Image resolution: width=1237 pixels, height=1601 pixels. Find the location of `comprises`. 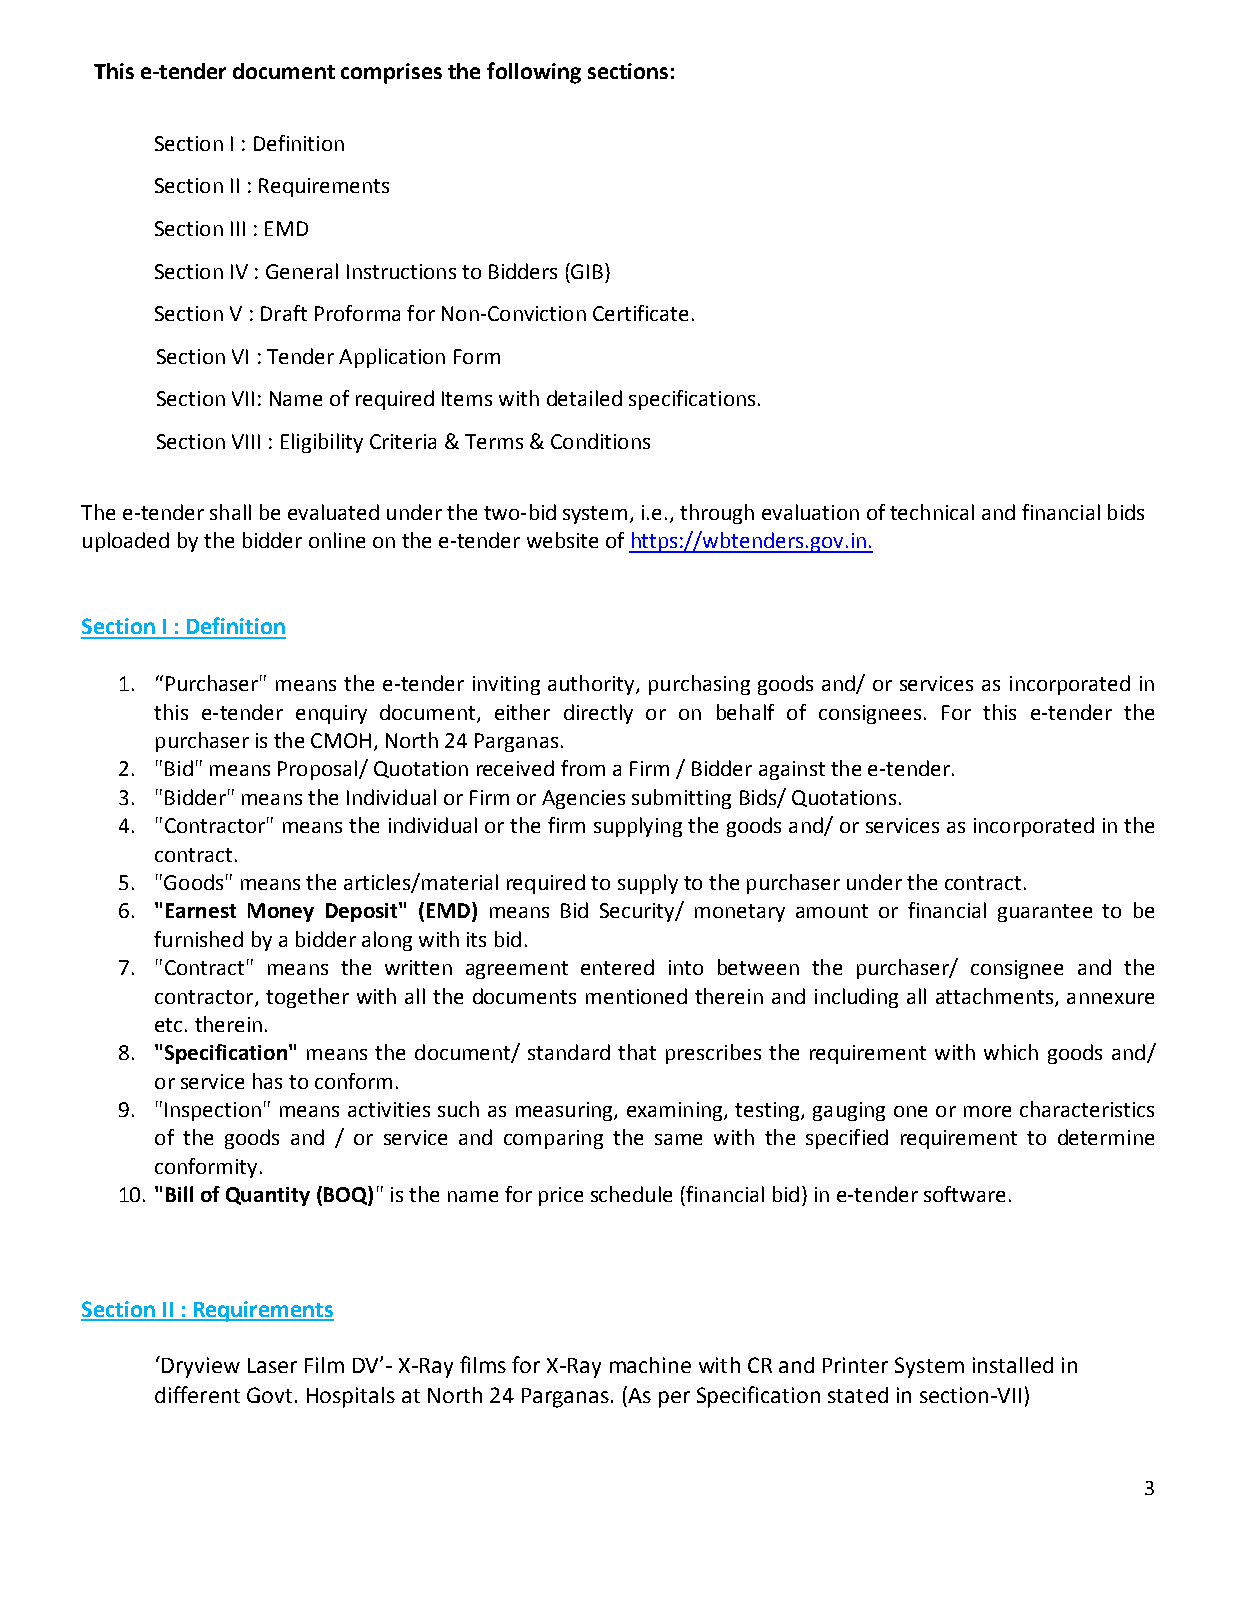

comprises is located at coordinates (391, 73).
